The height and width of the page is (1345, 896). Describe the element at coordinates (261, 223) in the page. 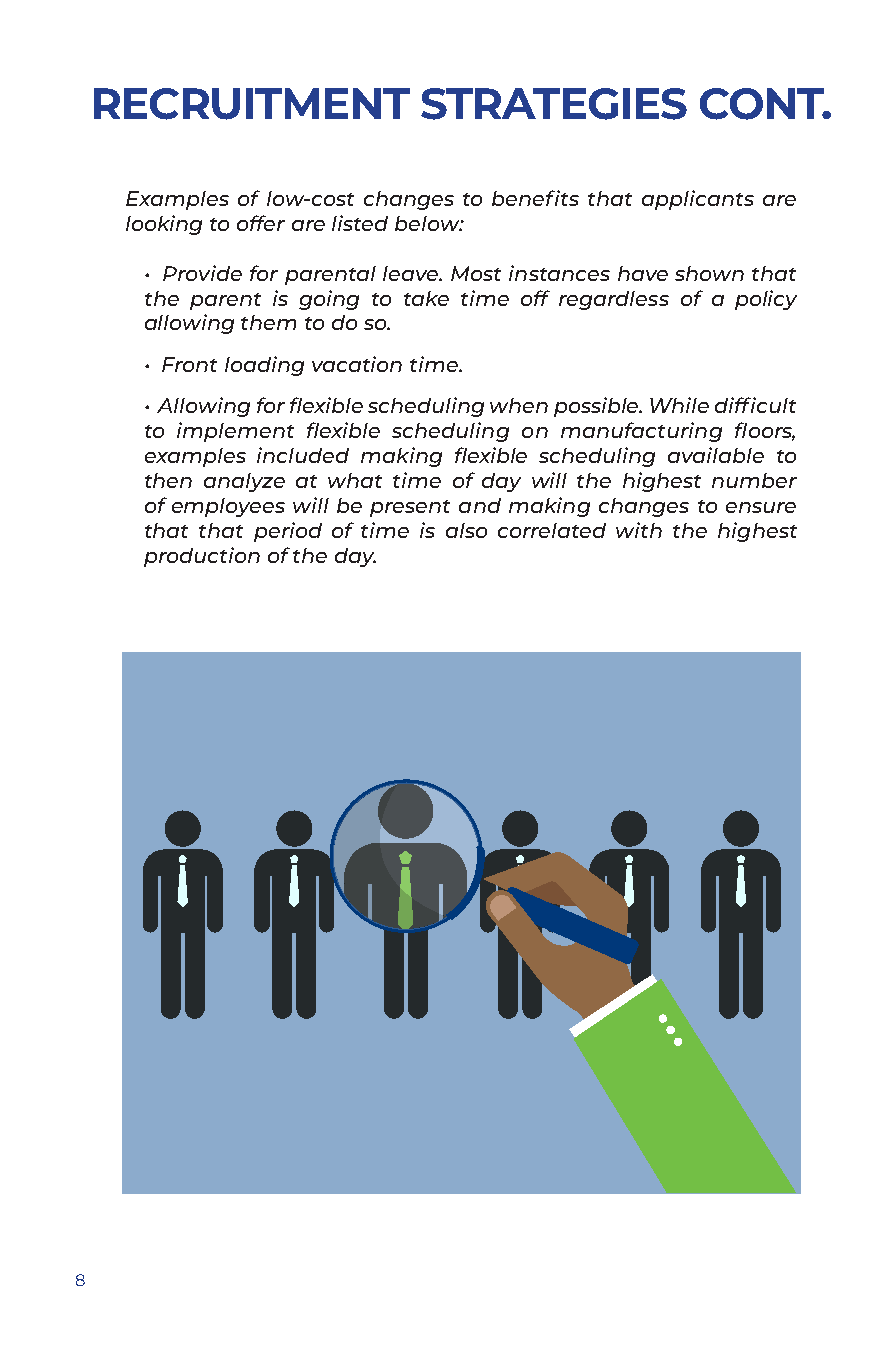

I see `offer` at that location.
